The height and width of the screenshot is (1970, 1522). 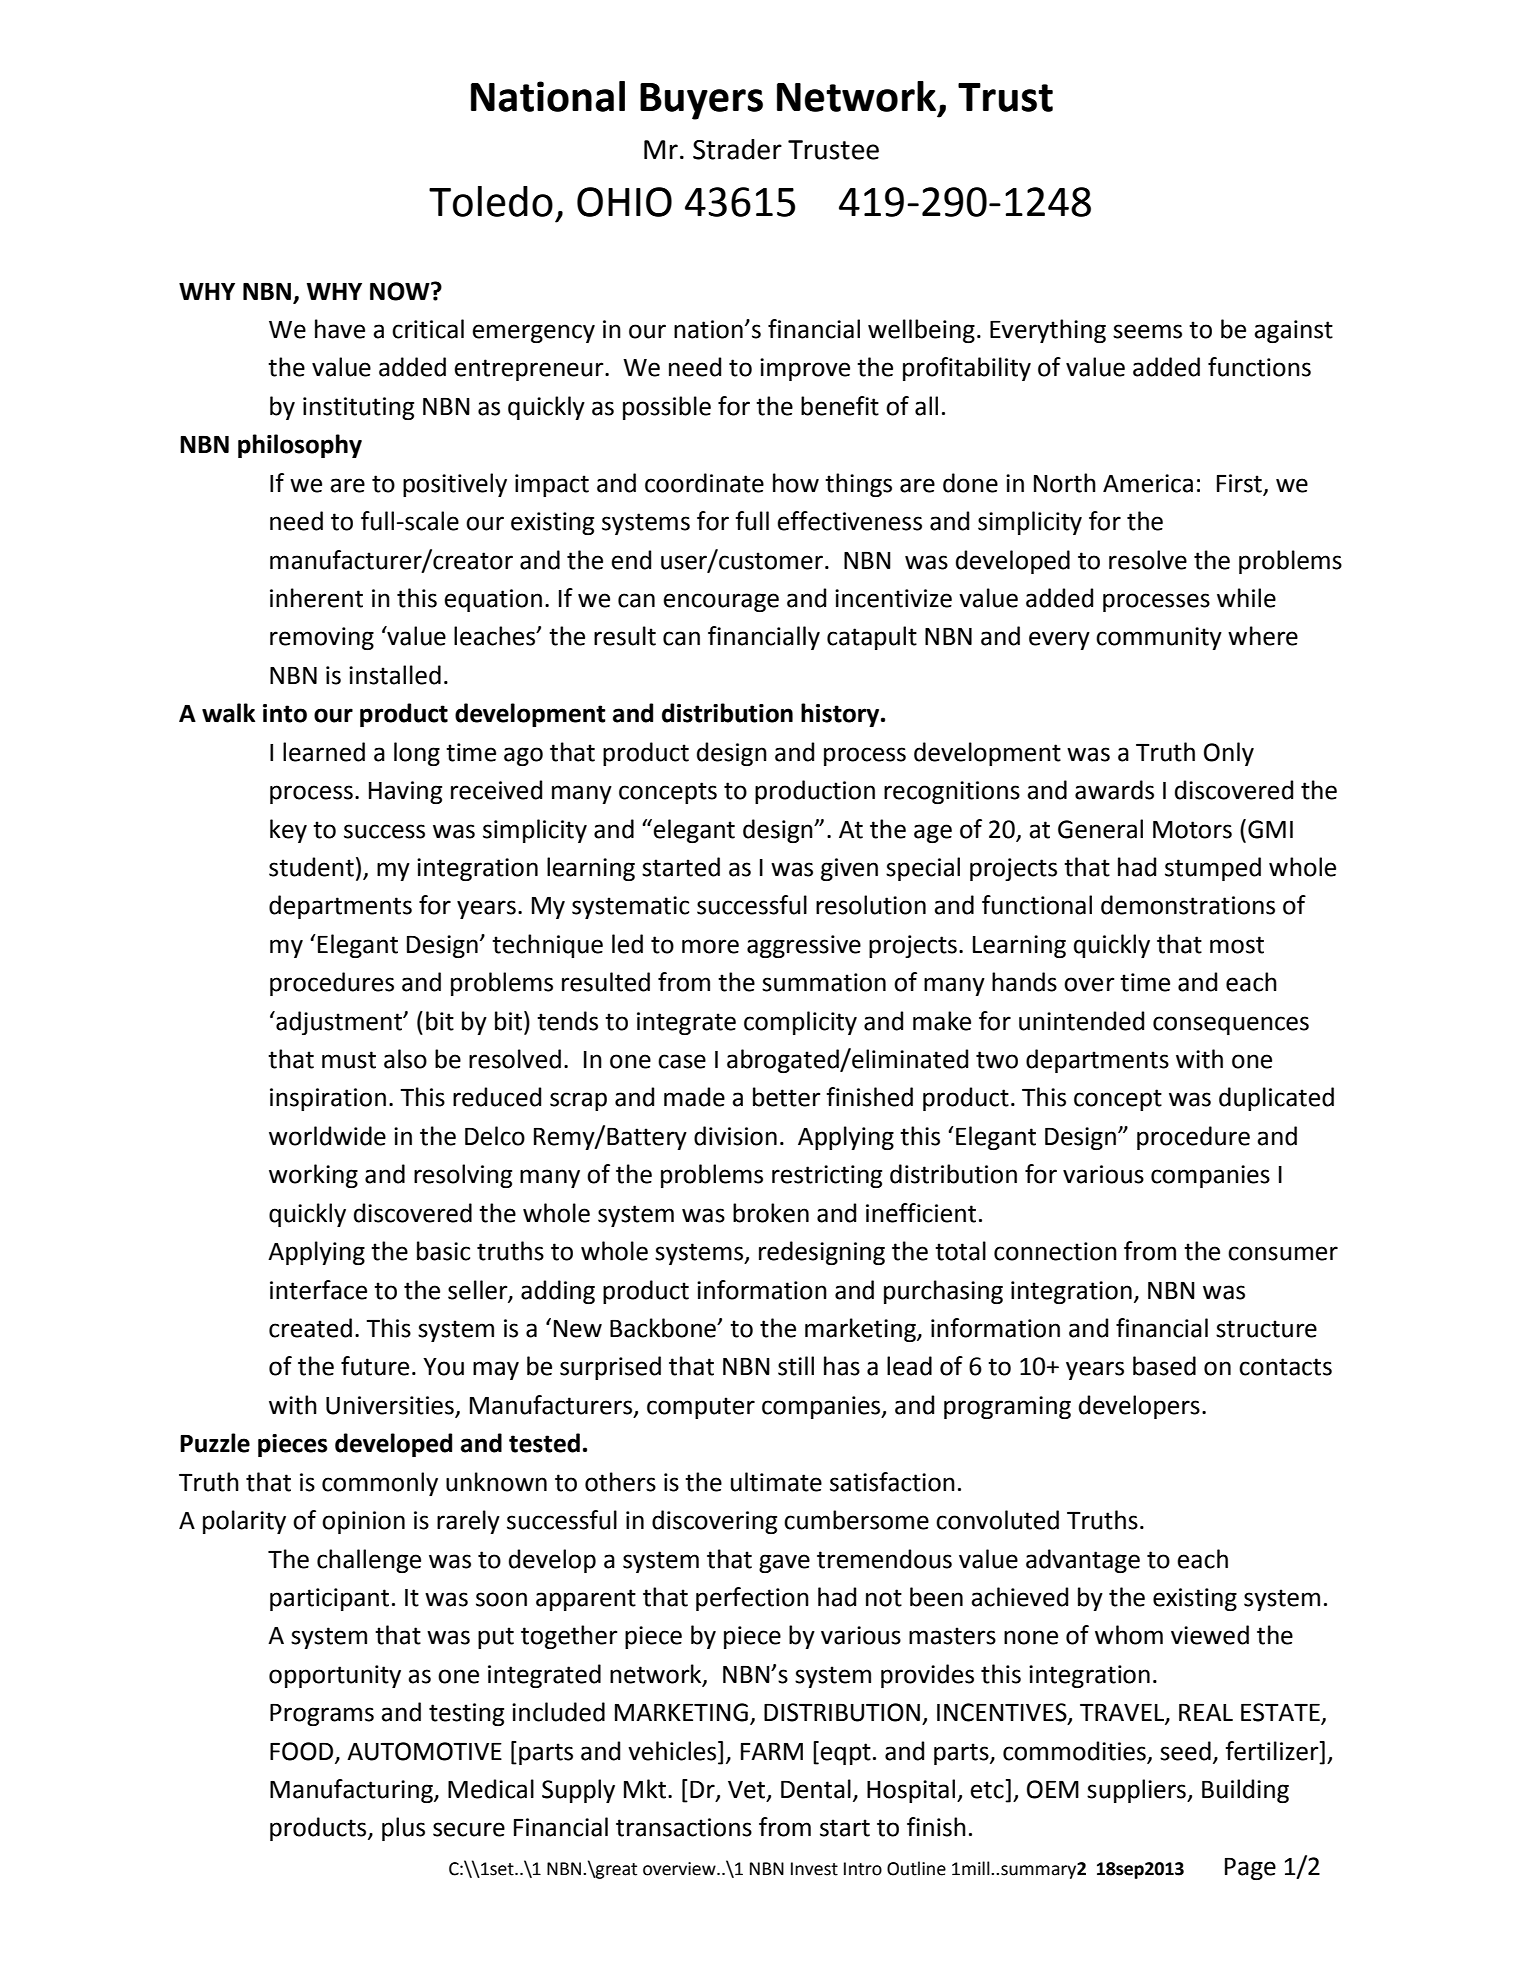 What do you see at coordinates (352, 1791) in the screenshot?
I see `Manufacturing` at bounding box center [352, 1791].
